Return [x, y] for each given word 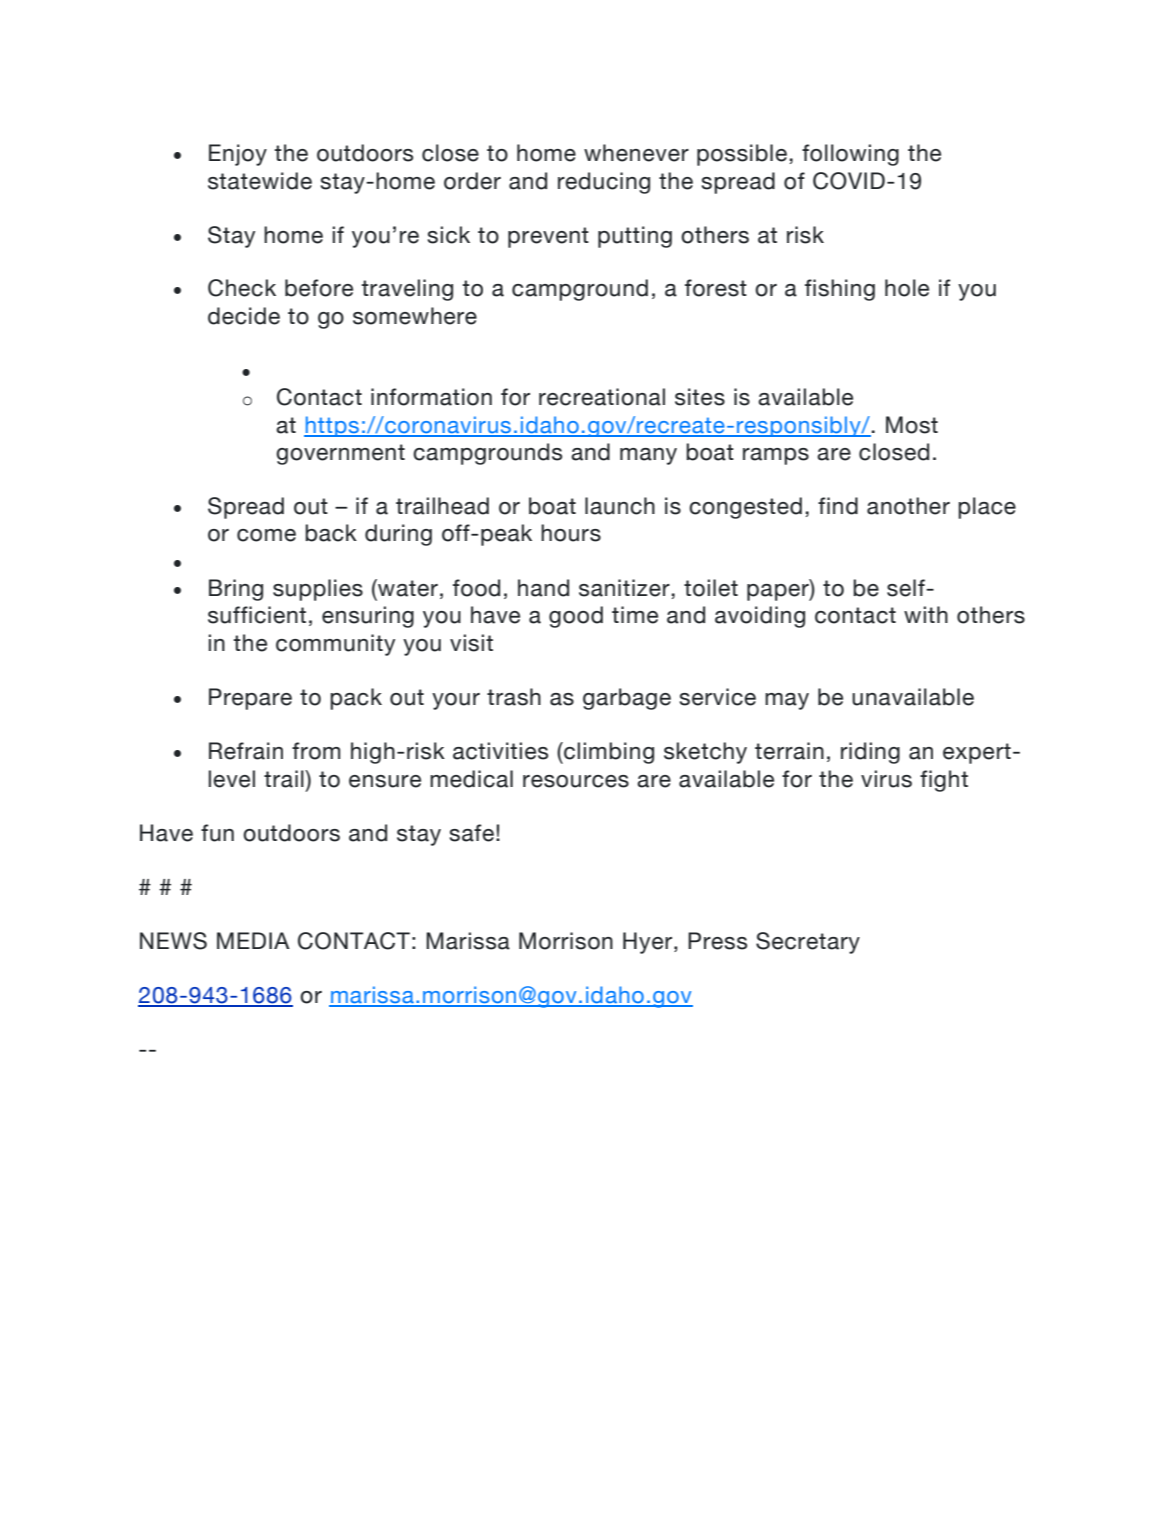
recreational [602, 397]
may [787, 701]
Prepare [250, 699]
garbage [627, 699]
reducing [604, 183]
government [340, 454]
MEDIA [253, 940]
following [850, 155]
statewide [260, 181]
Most [912, 425]
